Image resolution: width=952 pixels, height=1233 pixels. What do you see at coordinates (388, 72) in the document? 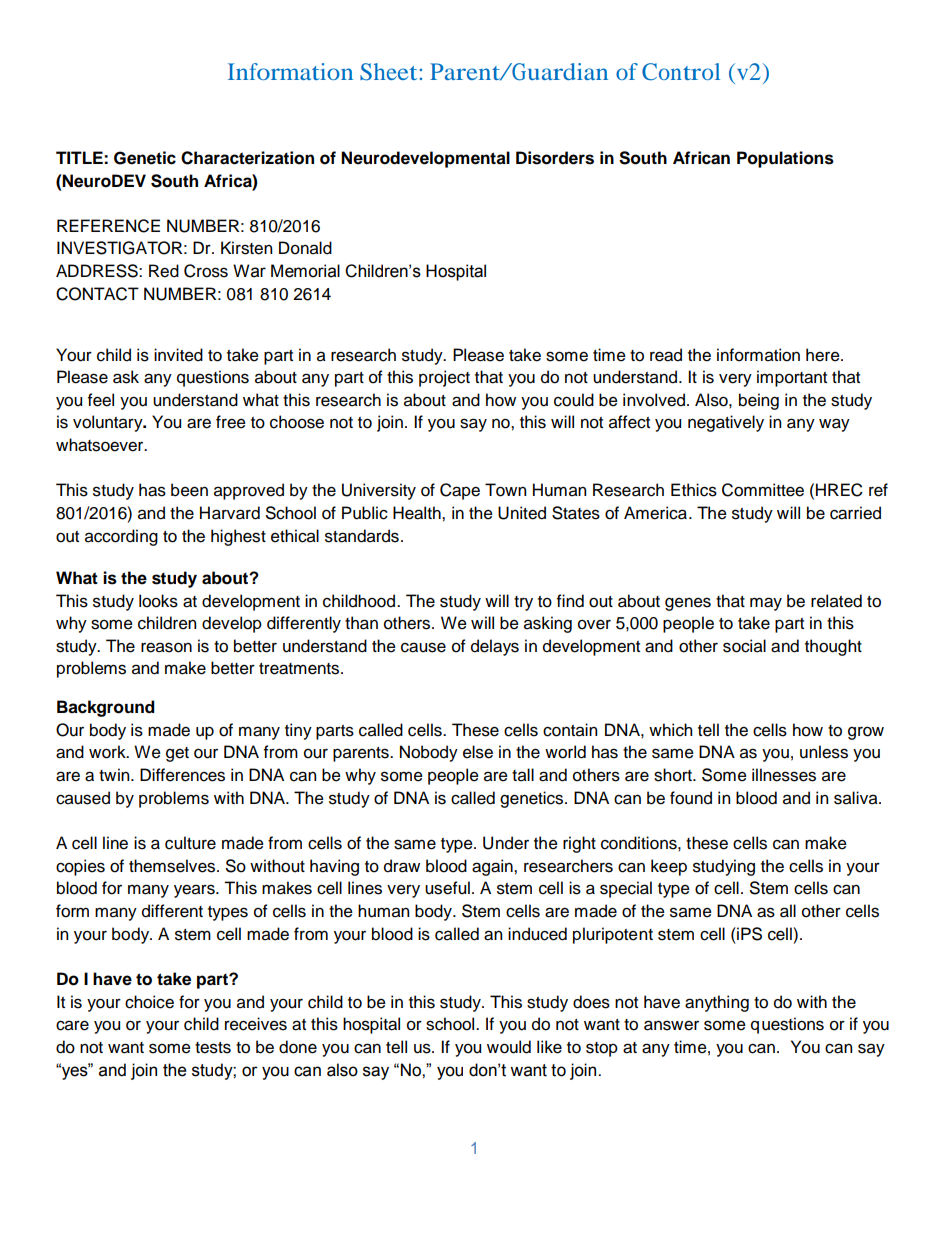
I see `Sheet` at bounding box center [388, 72].
